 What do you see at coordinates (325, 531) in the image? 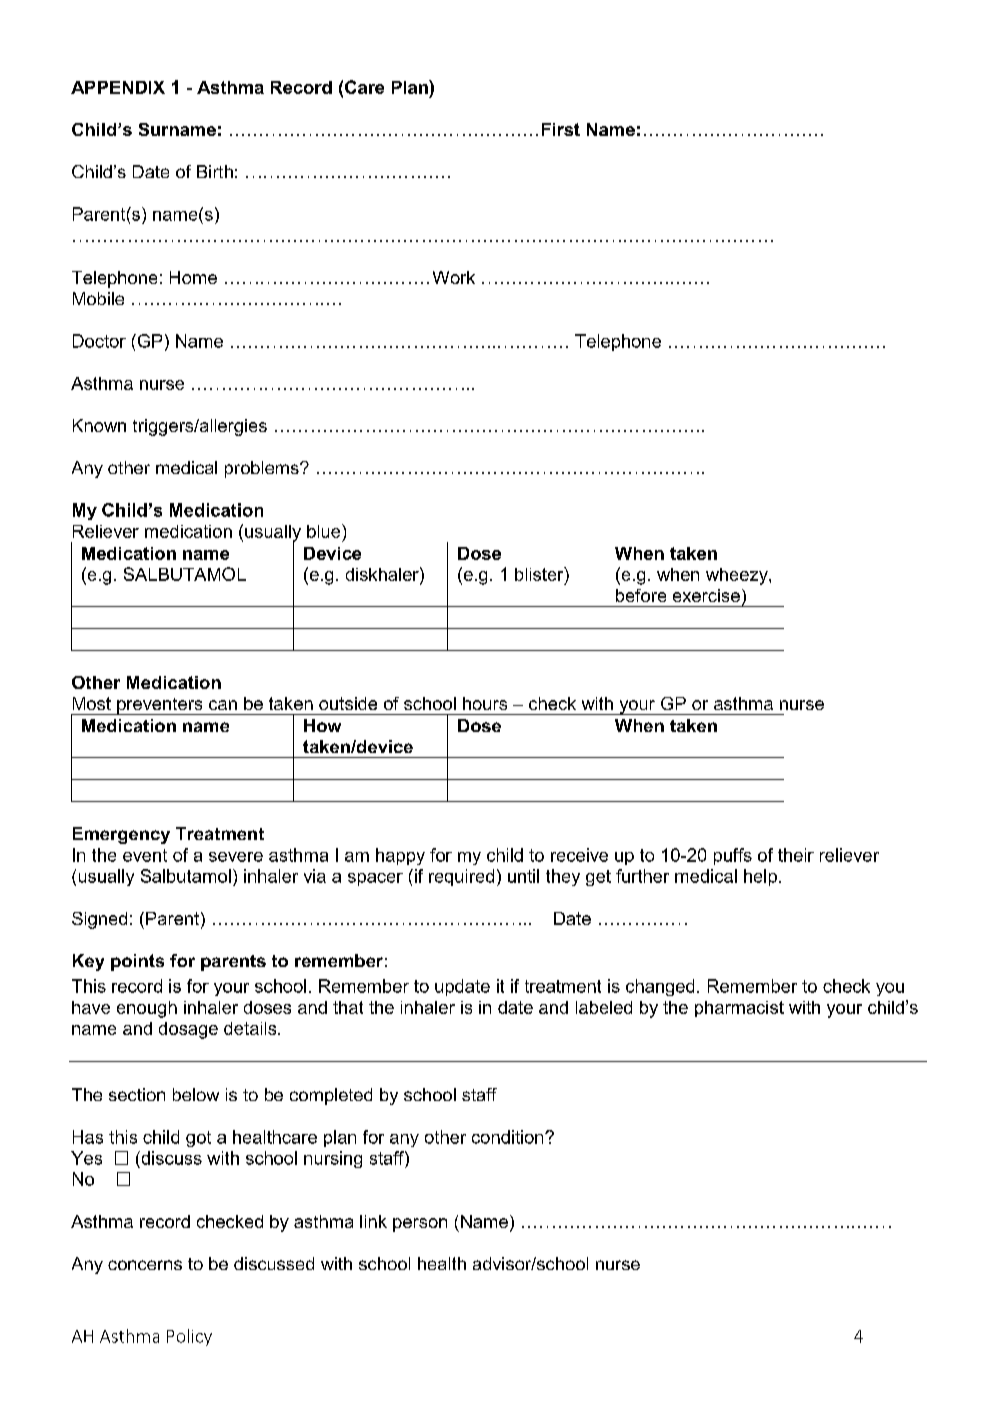
I see `blue` at bounding box center [325, 531].
